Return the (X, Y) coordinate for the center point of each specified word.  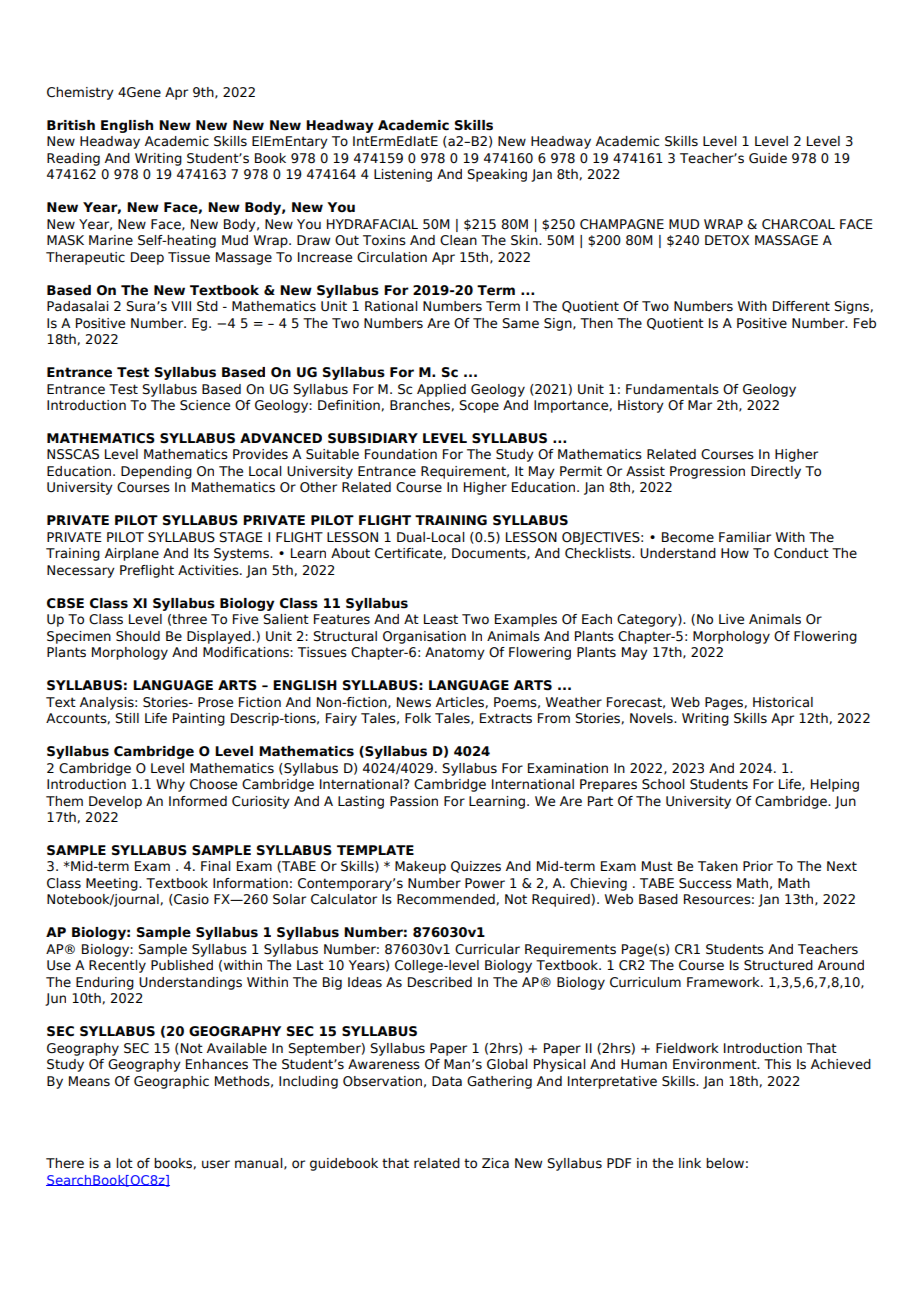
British (71, 125)
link (690, 1163)
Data (447, 1081)
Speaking (497, 175)
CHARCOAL (798, 224)
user (216, 1164)
